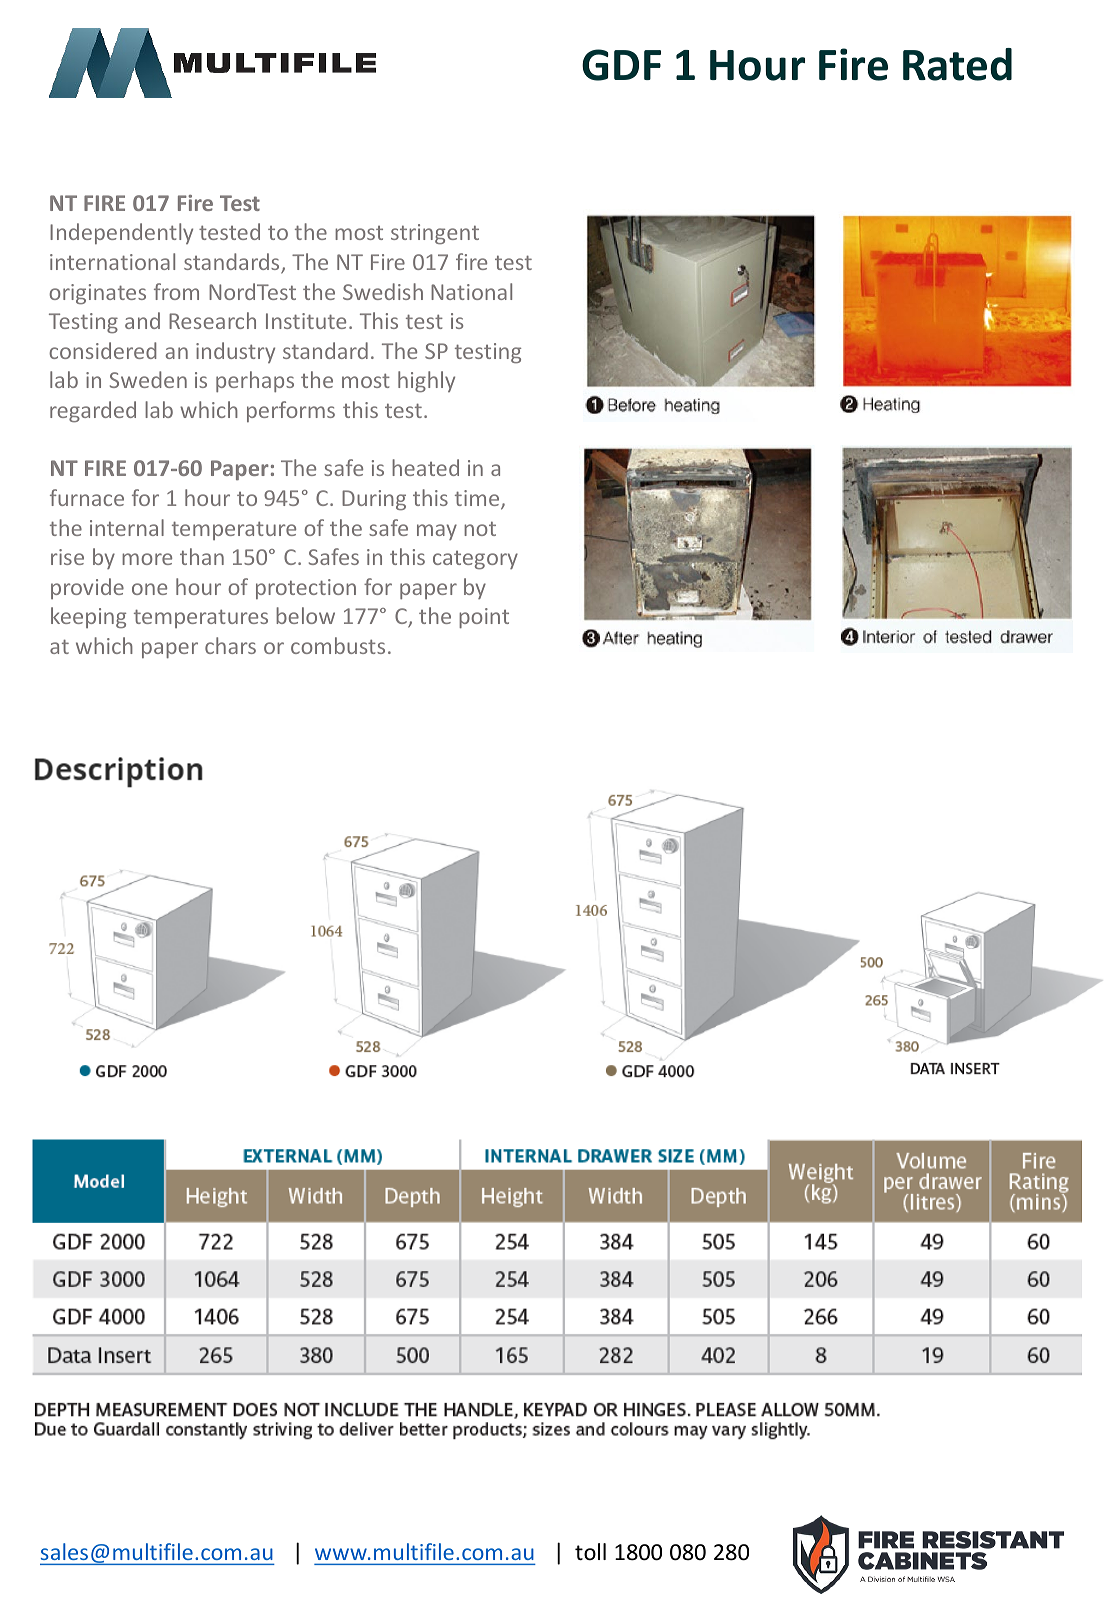  Describe the element at coordinates (121, 233) in the screenshot. I see `Independently` at that location.
